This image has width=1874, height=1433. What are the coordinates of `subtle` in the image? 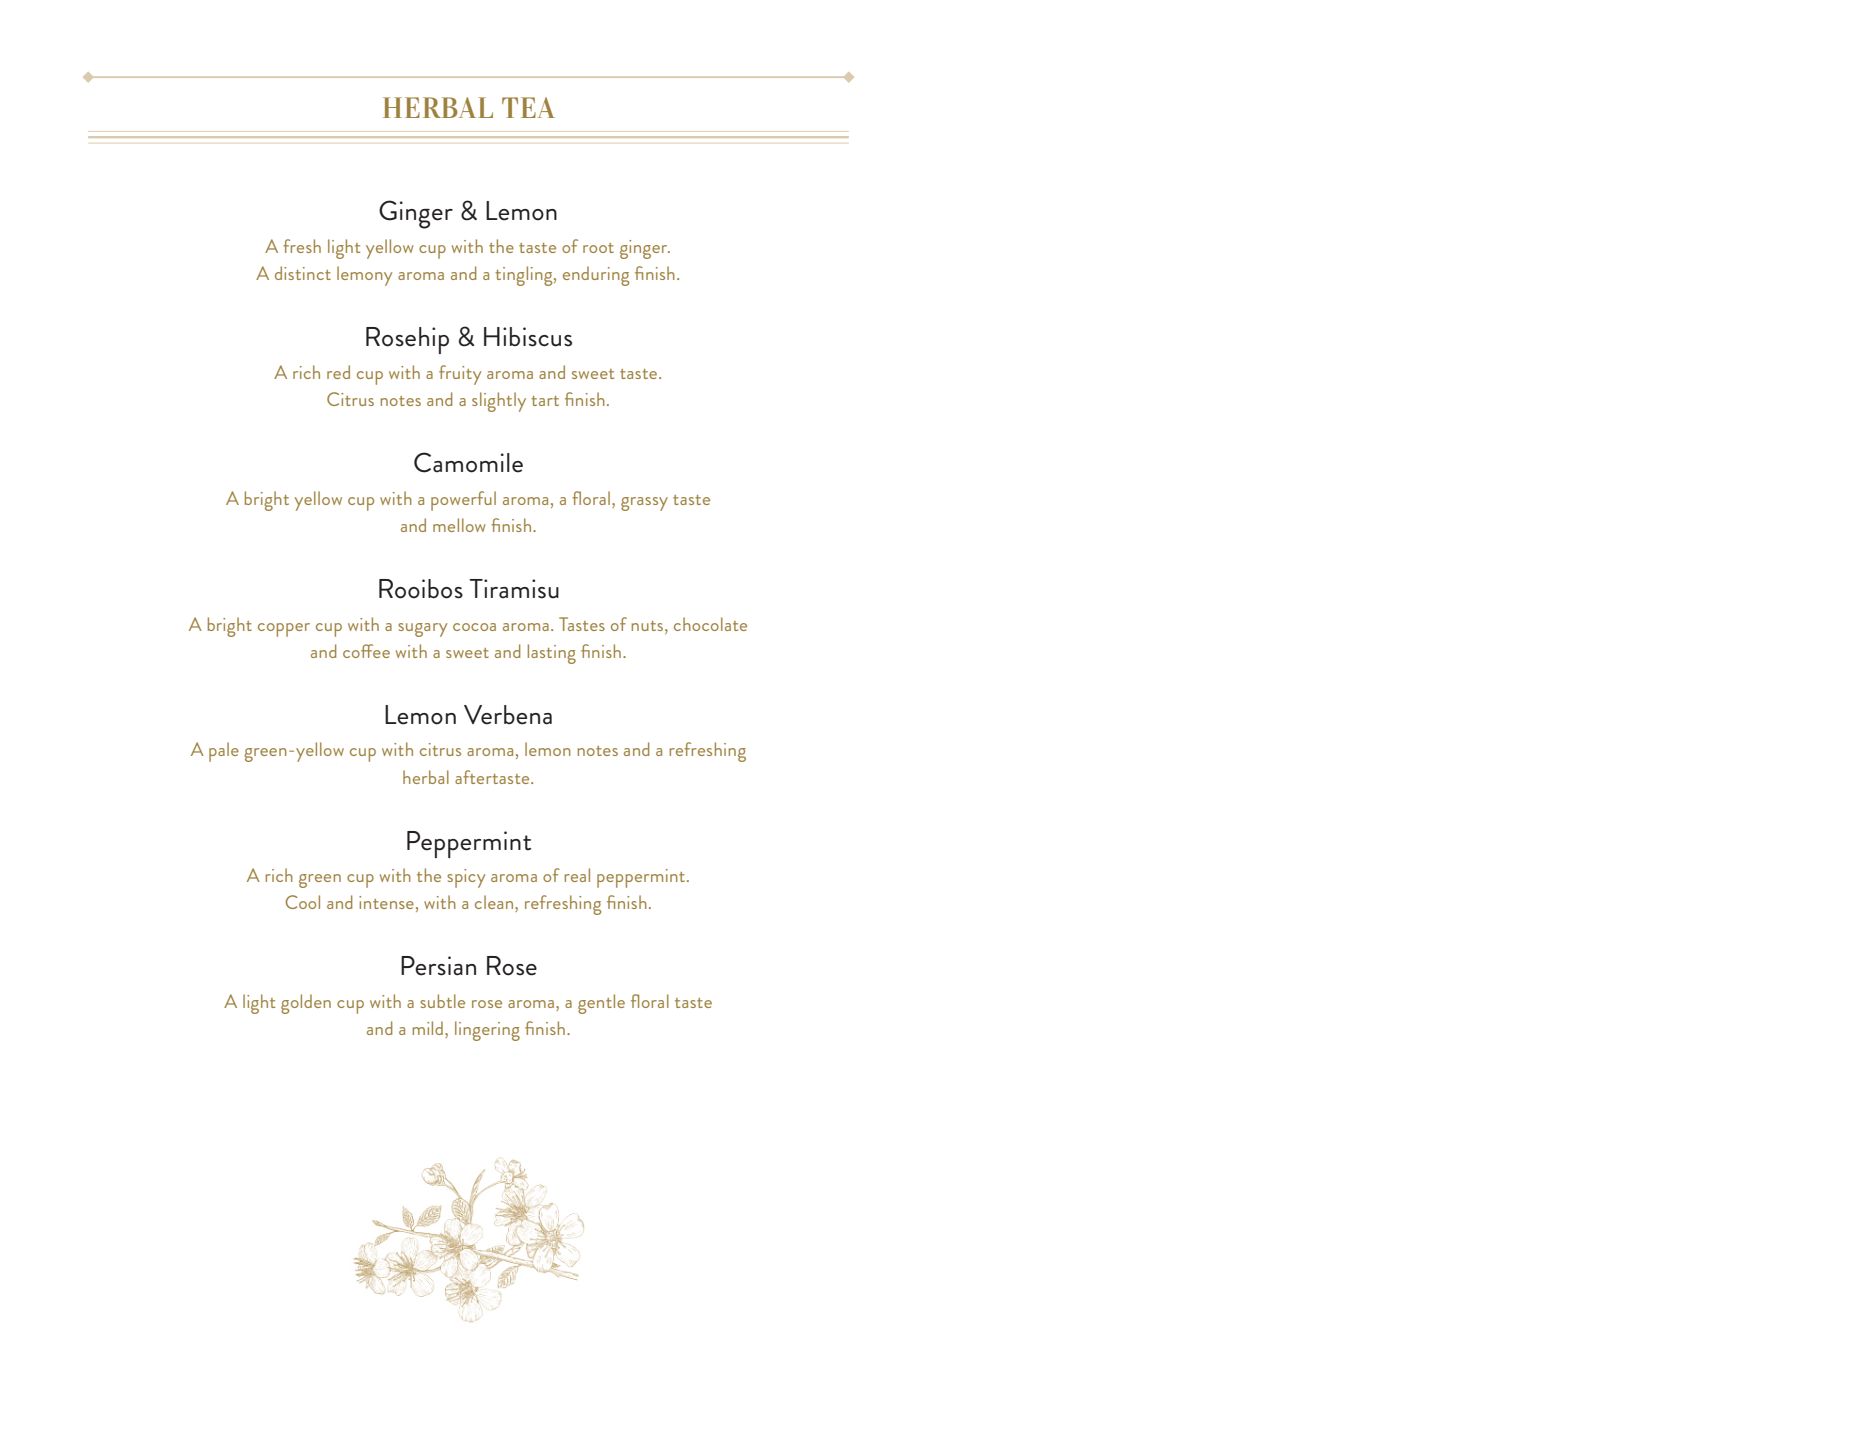 It's located at (442, 1001).
